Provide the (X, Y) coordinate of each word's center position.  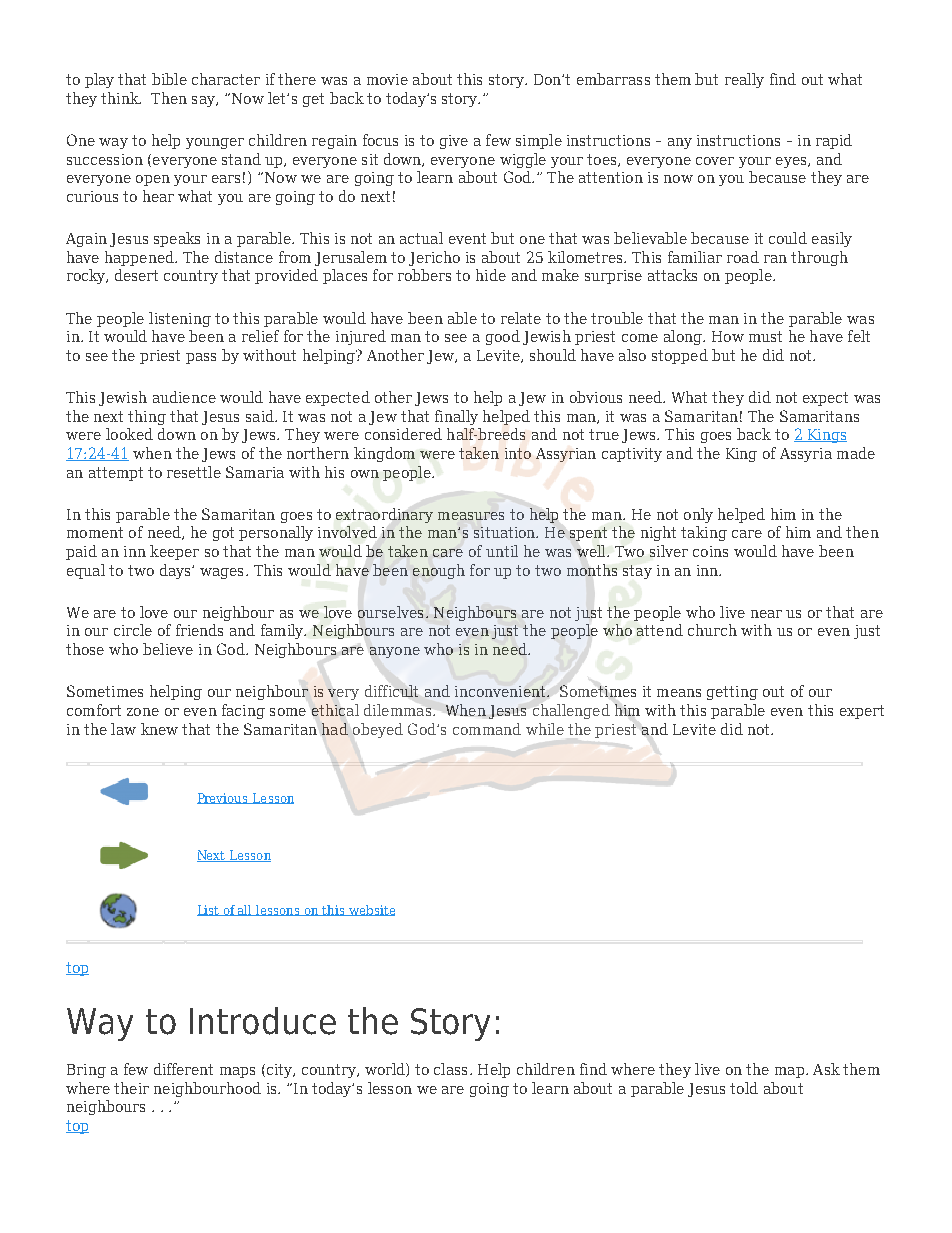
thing (147, 417)
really (744, 80)
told (744, 1088)
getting (732, 693)
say (204, 101)
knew (159, 729)
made (856, 453)
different (183, 1069)
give (454, 142)
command (487, 729)
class (450, 1069)
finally (456, 417)
